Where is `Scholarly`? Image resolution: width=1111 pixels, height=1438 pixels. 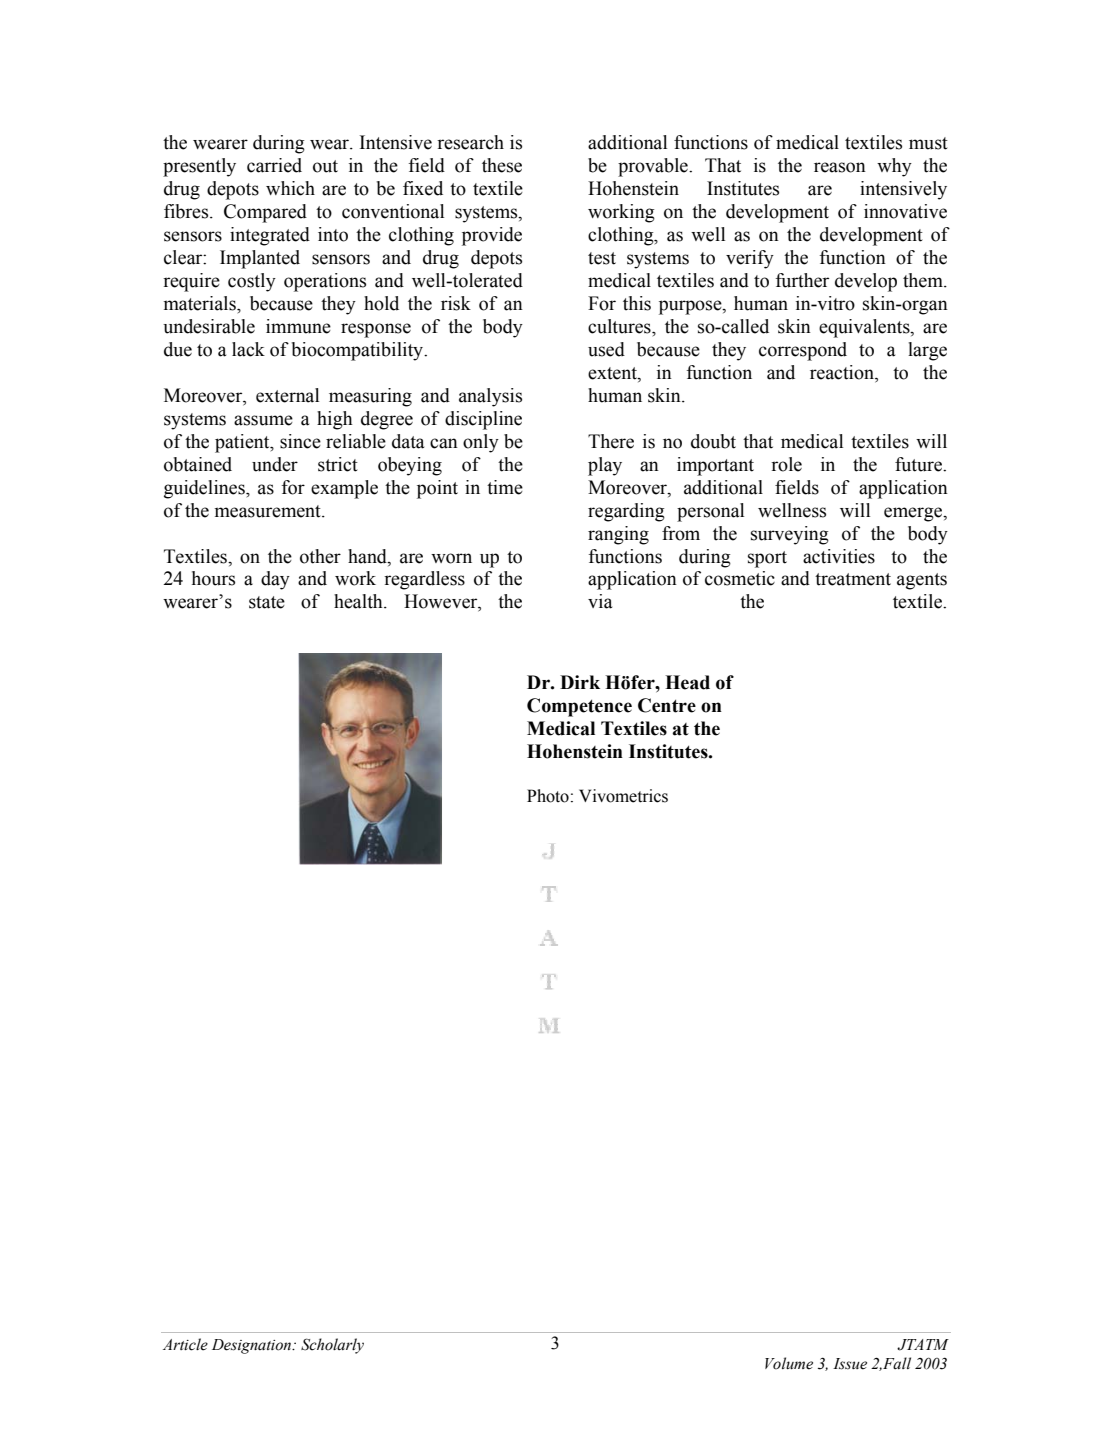 Scholarly is located at coordinates (332, 1346).
